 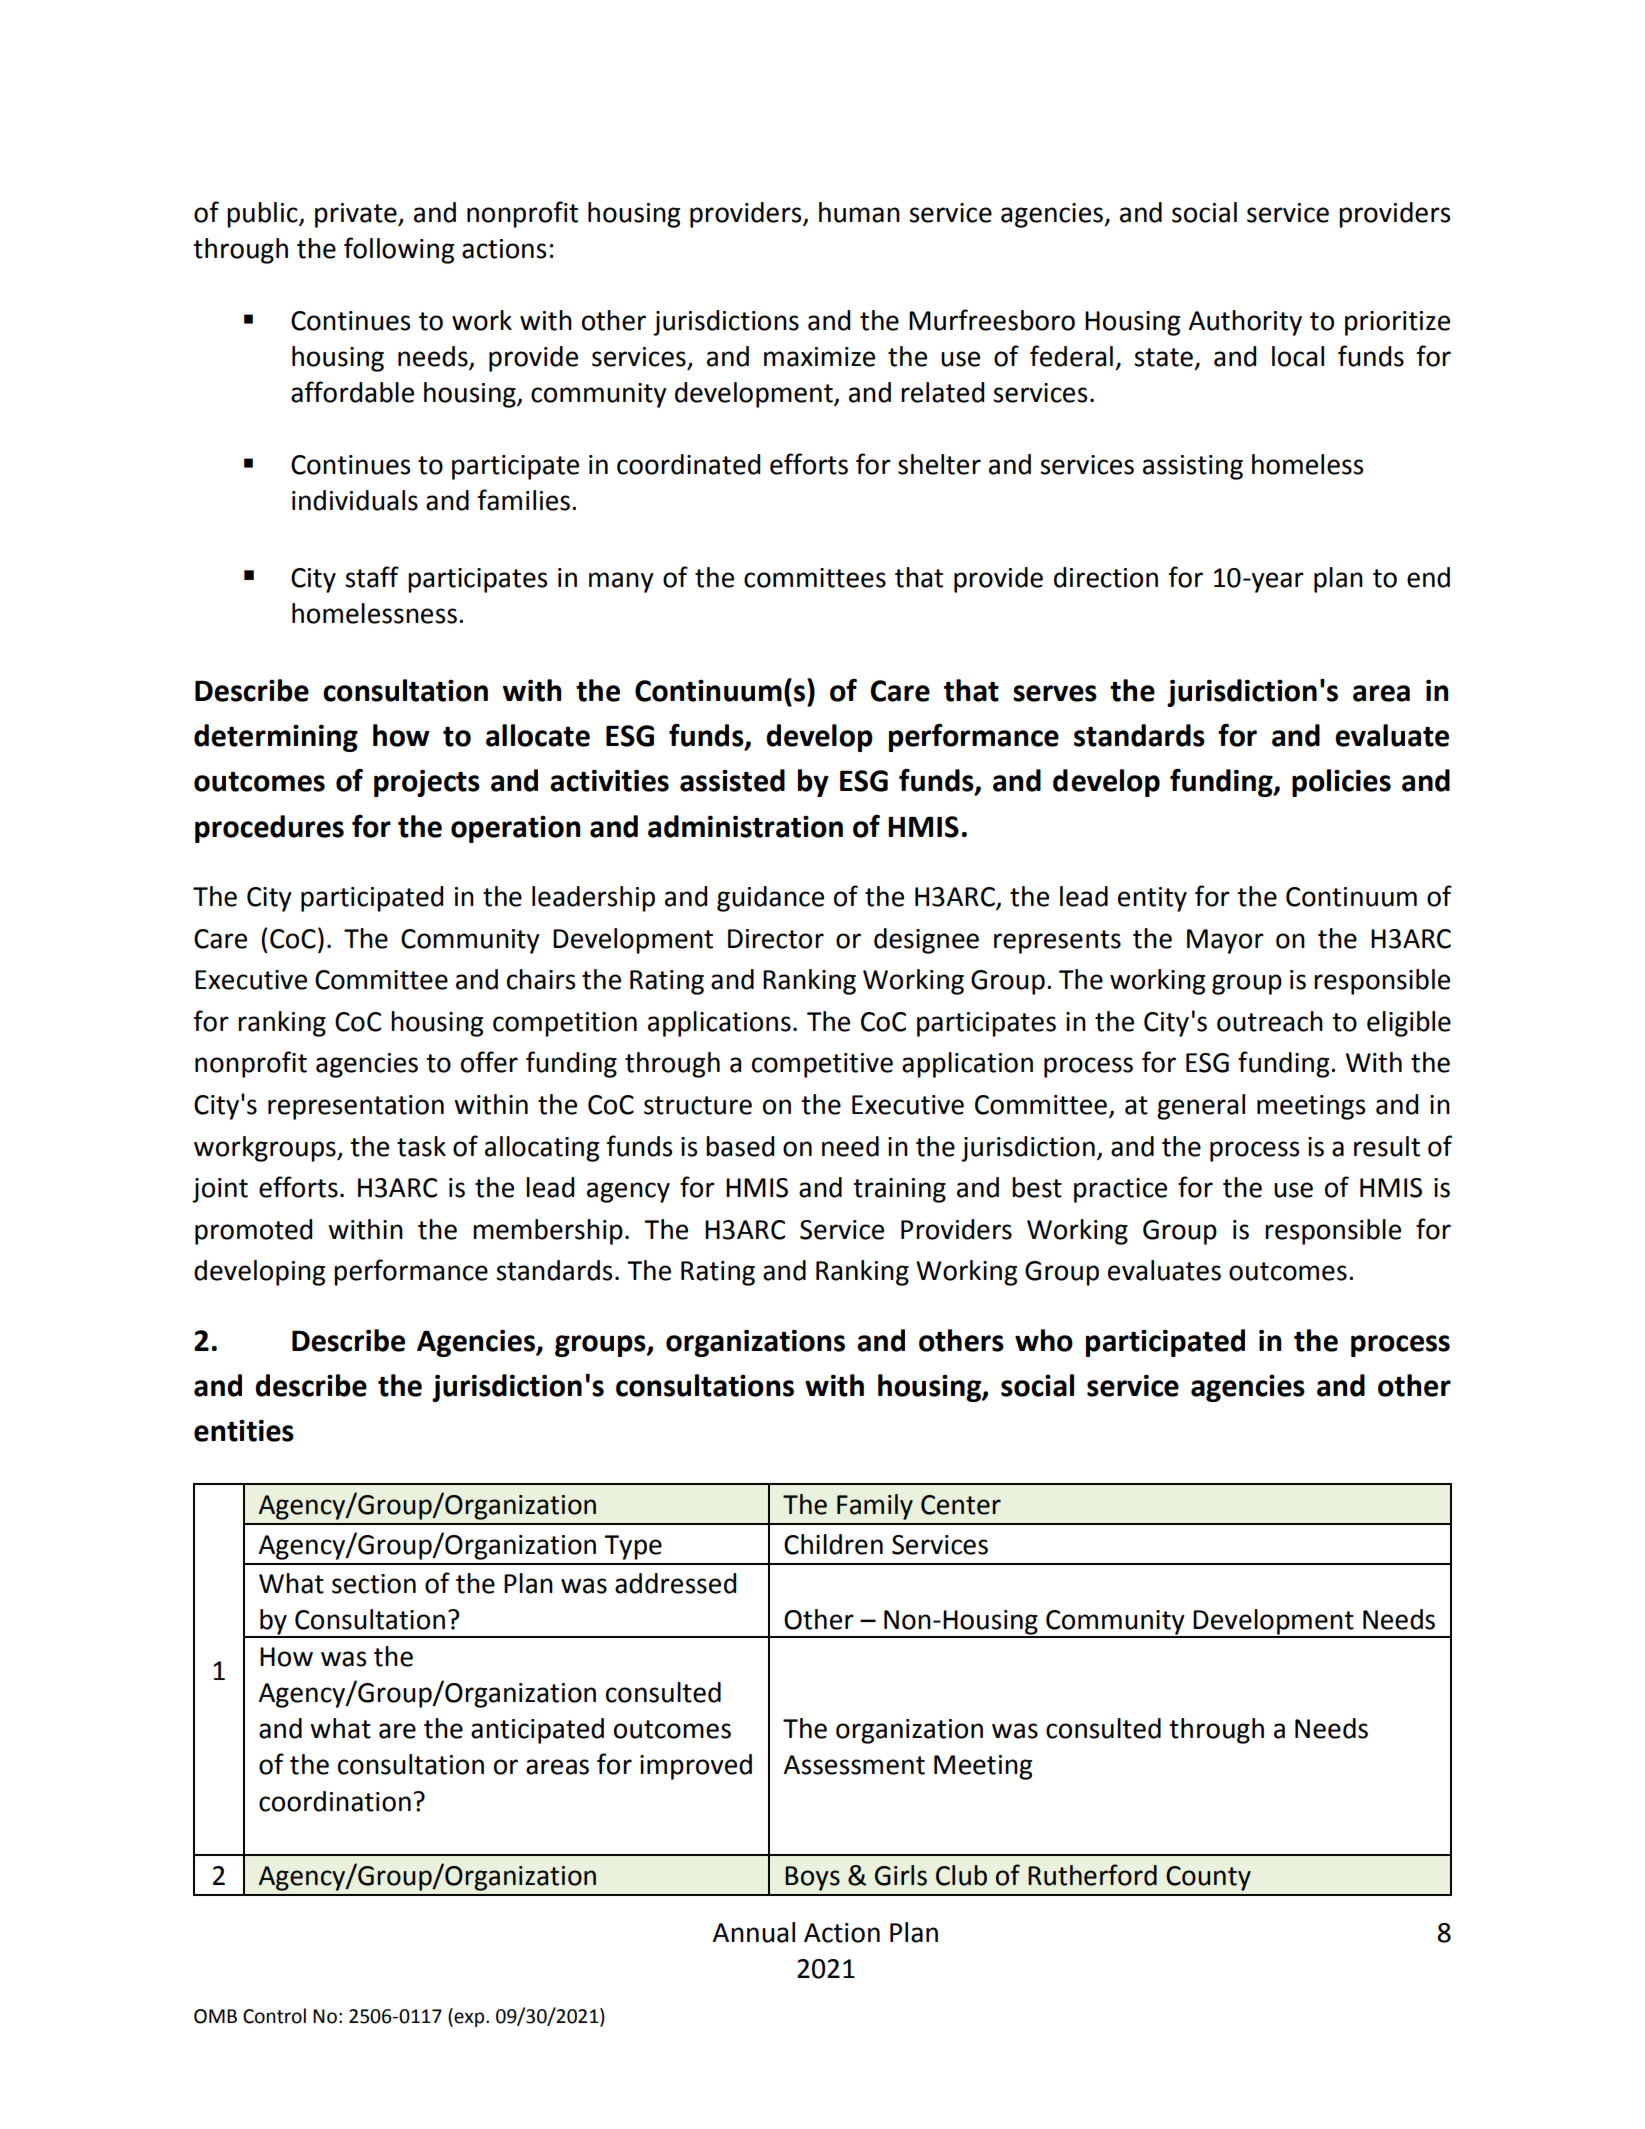 What do you see at coordinates (859, 212) in the screenshot?
I see `human` at bounding box center [859, 212].
